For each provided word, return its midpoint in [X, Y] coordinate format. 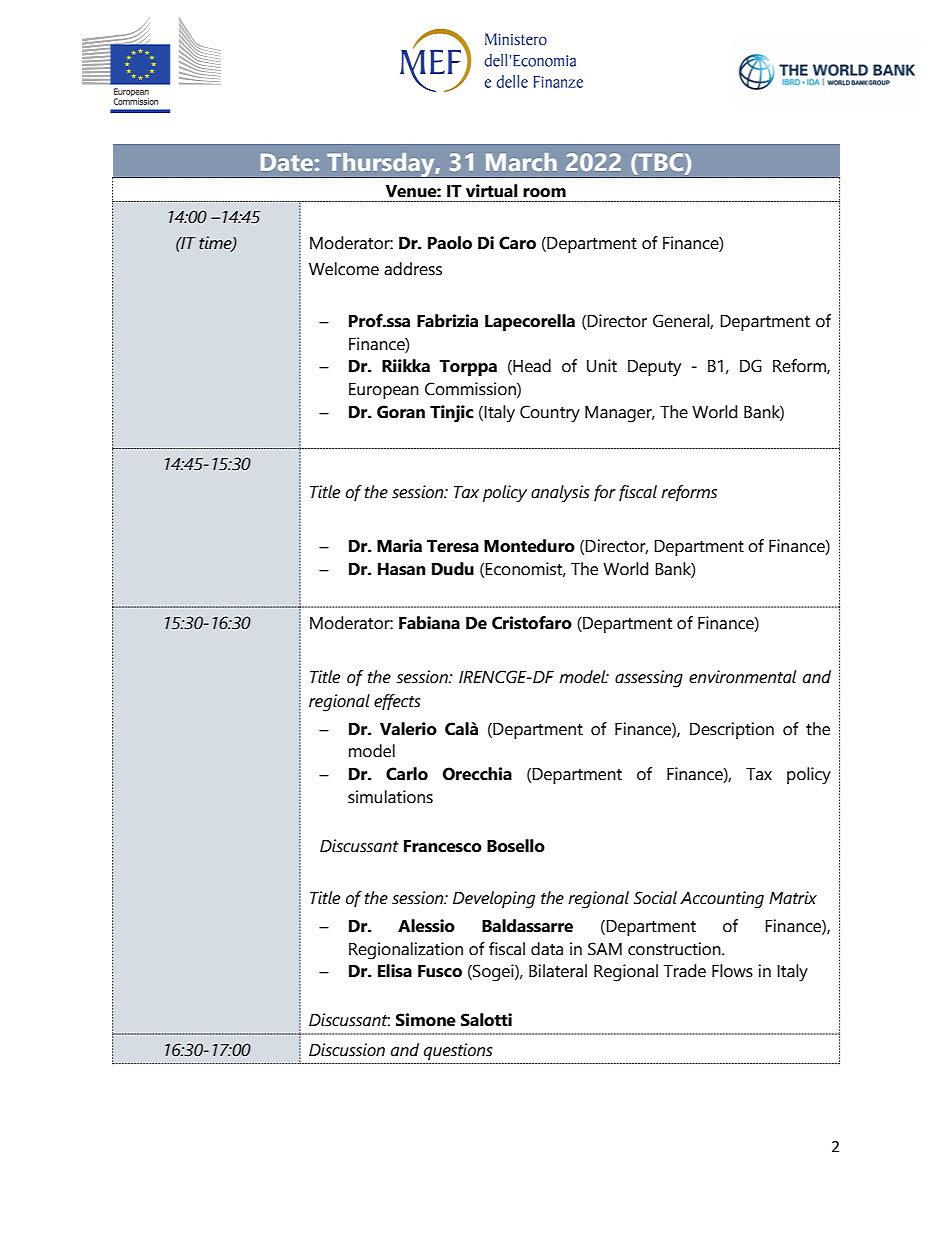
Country [550, 414]
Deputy [654, 368]
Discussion [347, 1050]
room [544, 193]
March [521, 162]
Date [287, 162]
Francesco [443, 846]
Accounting [722, 900]
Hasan [402, 569]
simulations [390, 797]
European [384, 391]
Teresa [453, 546]
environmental [742, 677]
